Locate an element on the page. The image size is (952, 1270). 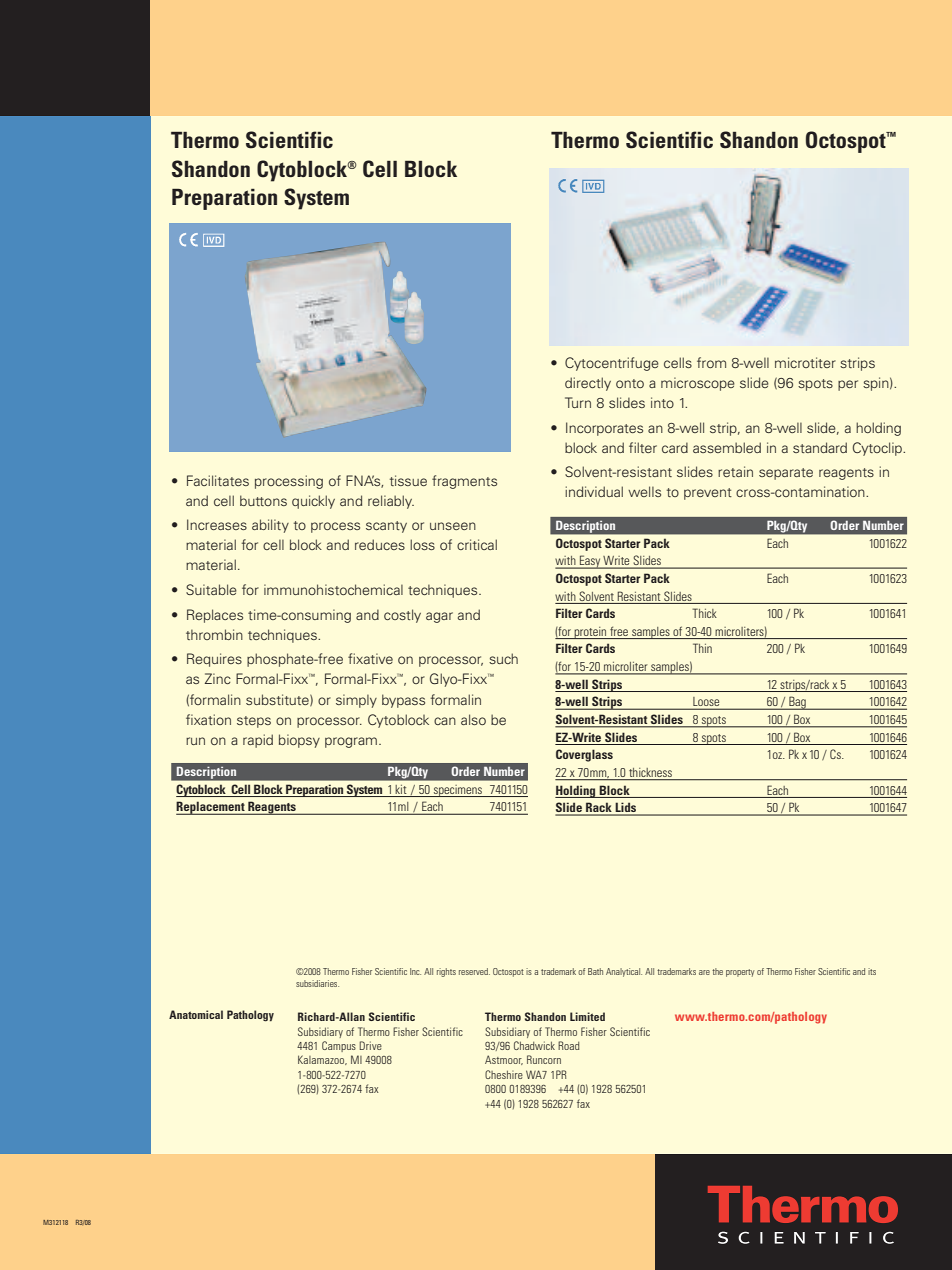
Bag is located at coordinates (797, 703).
